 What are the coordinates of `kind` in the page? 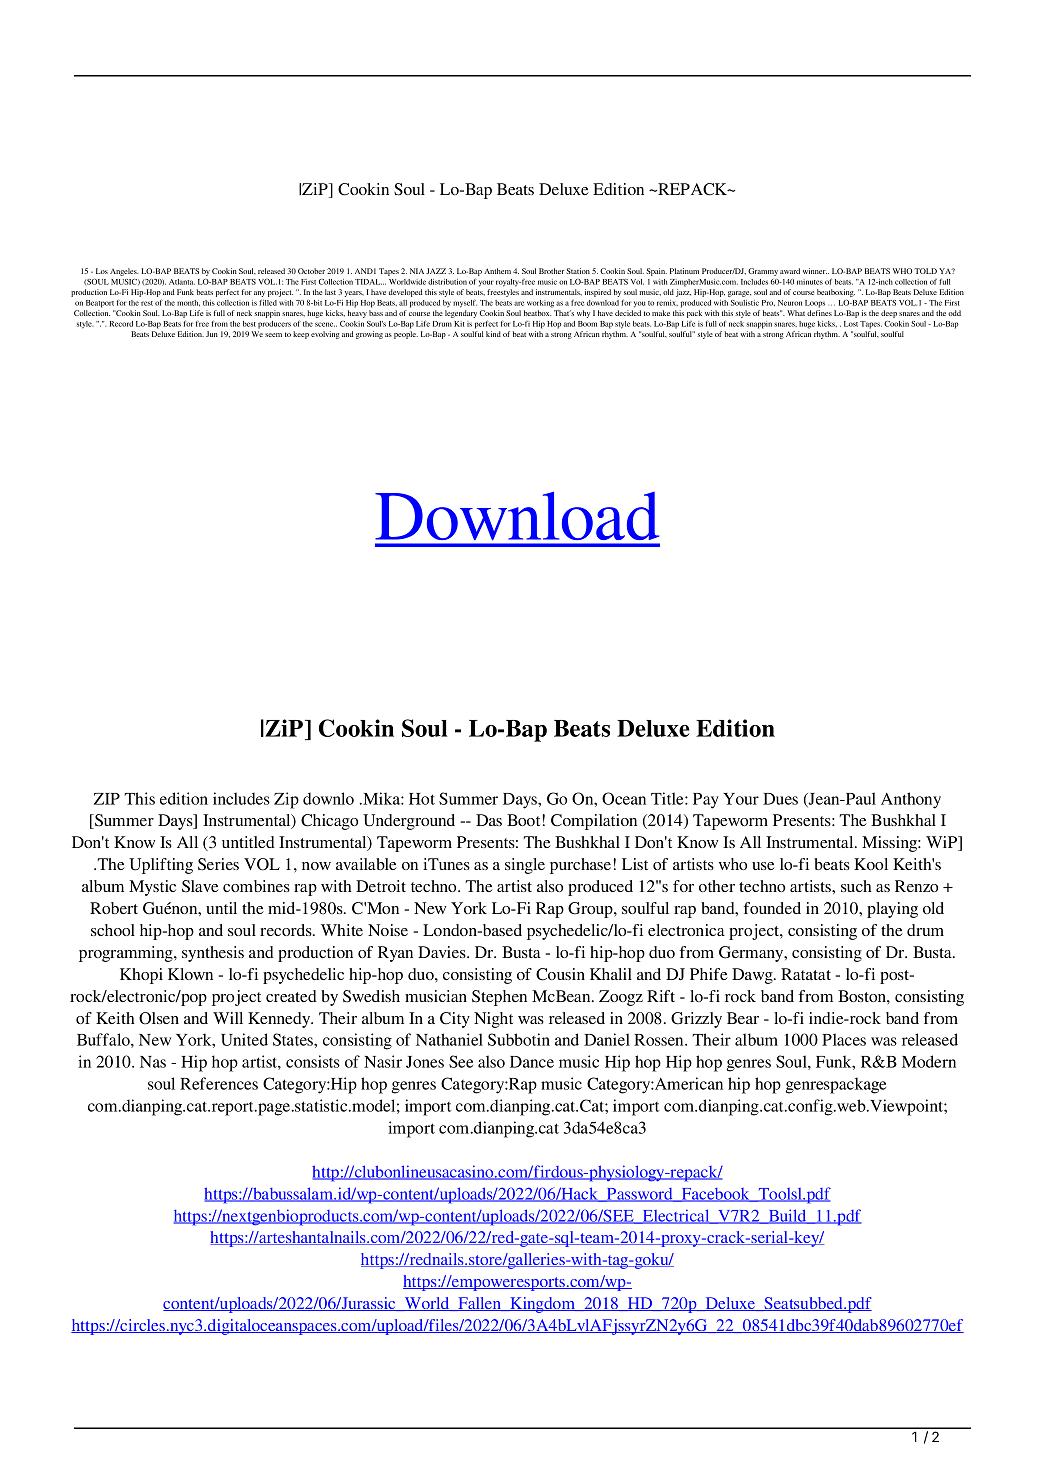 It's located at (493, 334).
